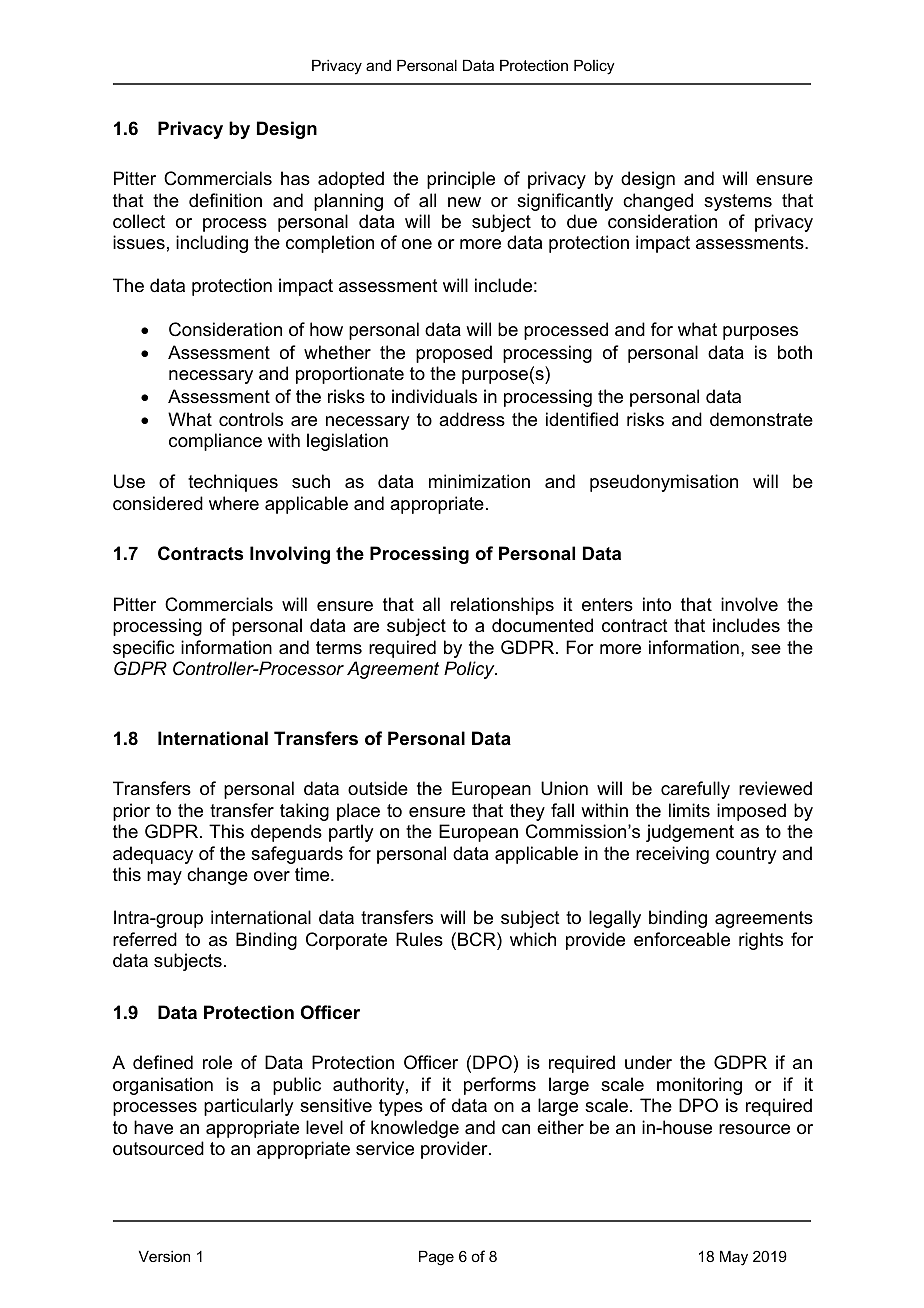  I want to click on over, so click(272, 876).
